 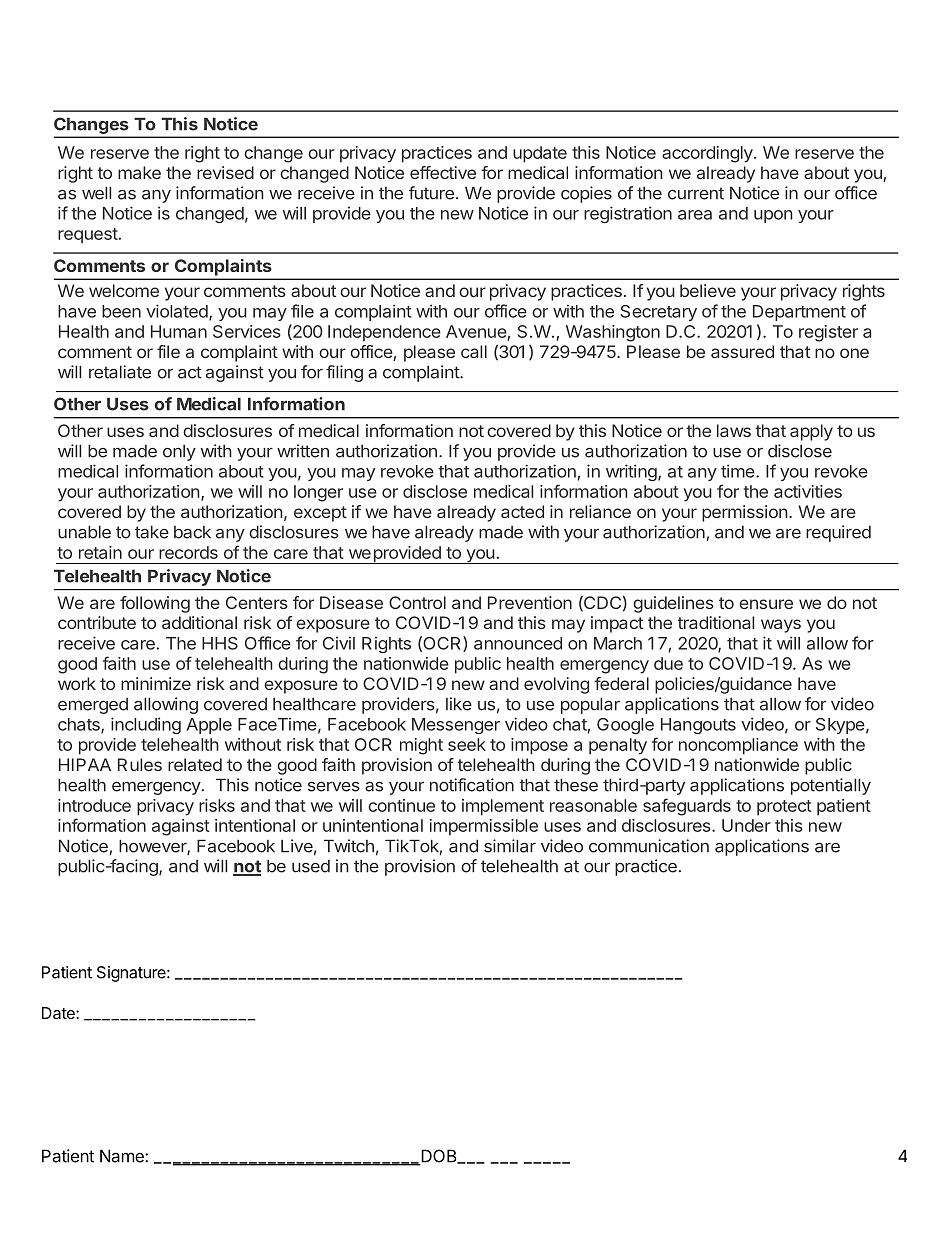 What do you see at coordinates (773, 216) in the screenshot?
I see `upon` at bounding box center [773, 216].
